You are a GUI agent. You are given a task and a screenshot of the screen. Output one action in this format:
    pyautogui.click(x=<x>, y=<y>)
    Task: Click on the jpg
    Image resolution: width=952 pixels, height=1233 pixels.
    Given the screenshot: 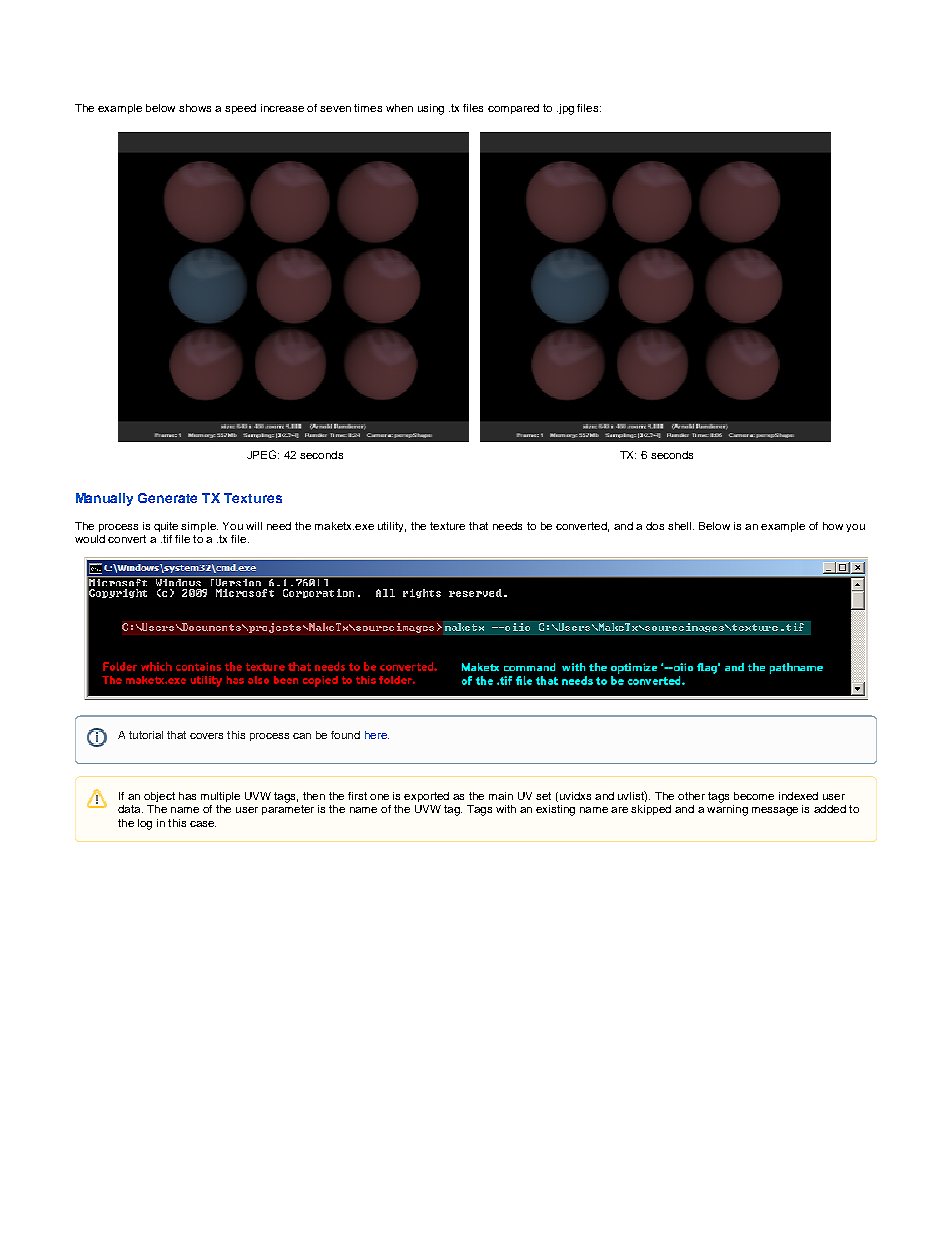 What is the action you would take?
    pyautogui.click(x=565, y=109)
